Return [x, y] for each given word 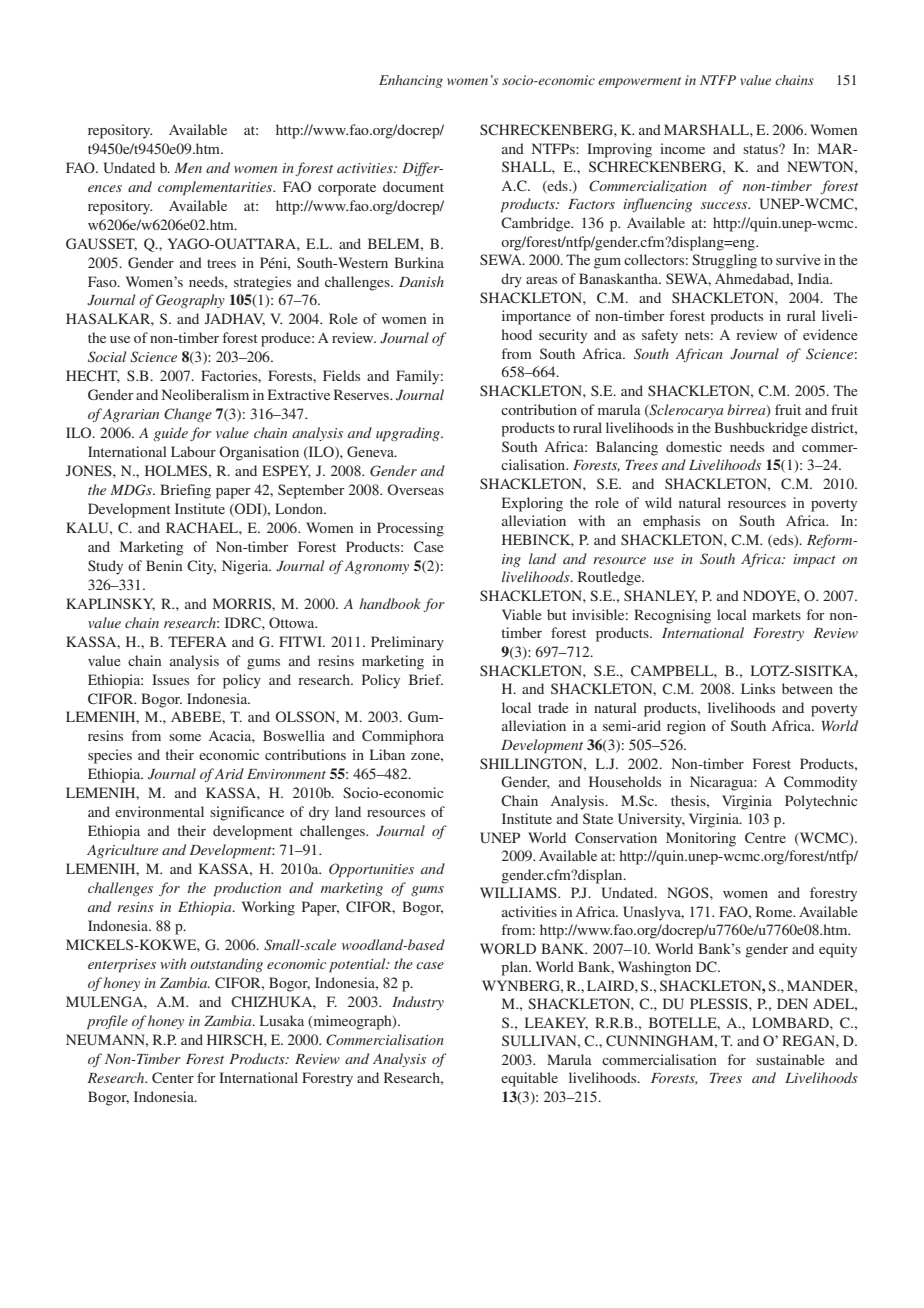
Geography [190, 301]
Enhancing [411, 81]
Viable [521, 614]
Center [173, 1077]
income [682, 148]
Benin [164, 565]
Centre [765, 837]
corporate [347, 189]
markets [776, 614]
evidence [830, 334]
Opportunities [371, 870]
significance [247, 813]
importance [536, 317]
